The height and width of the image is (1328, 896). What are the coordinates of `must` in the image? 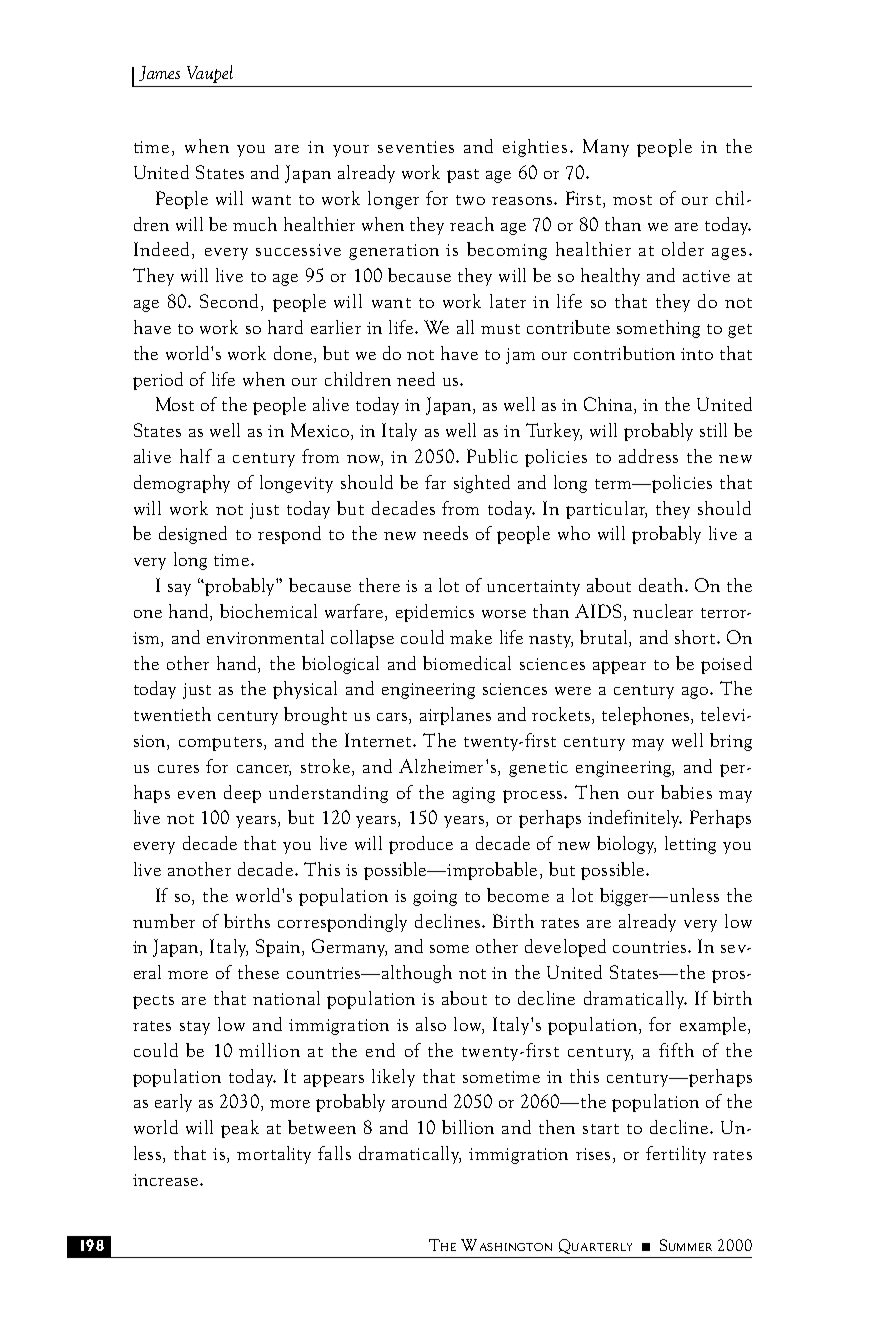 It's located at (500, 329).
